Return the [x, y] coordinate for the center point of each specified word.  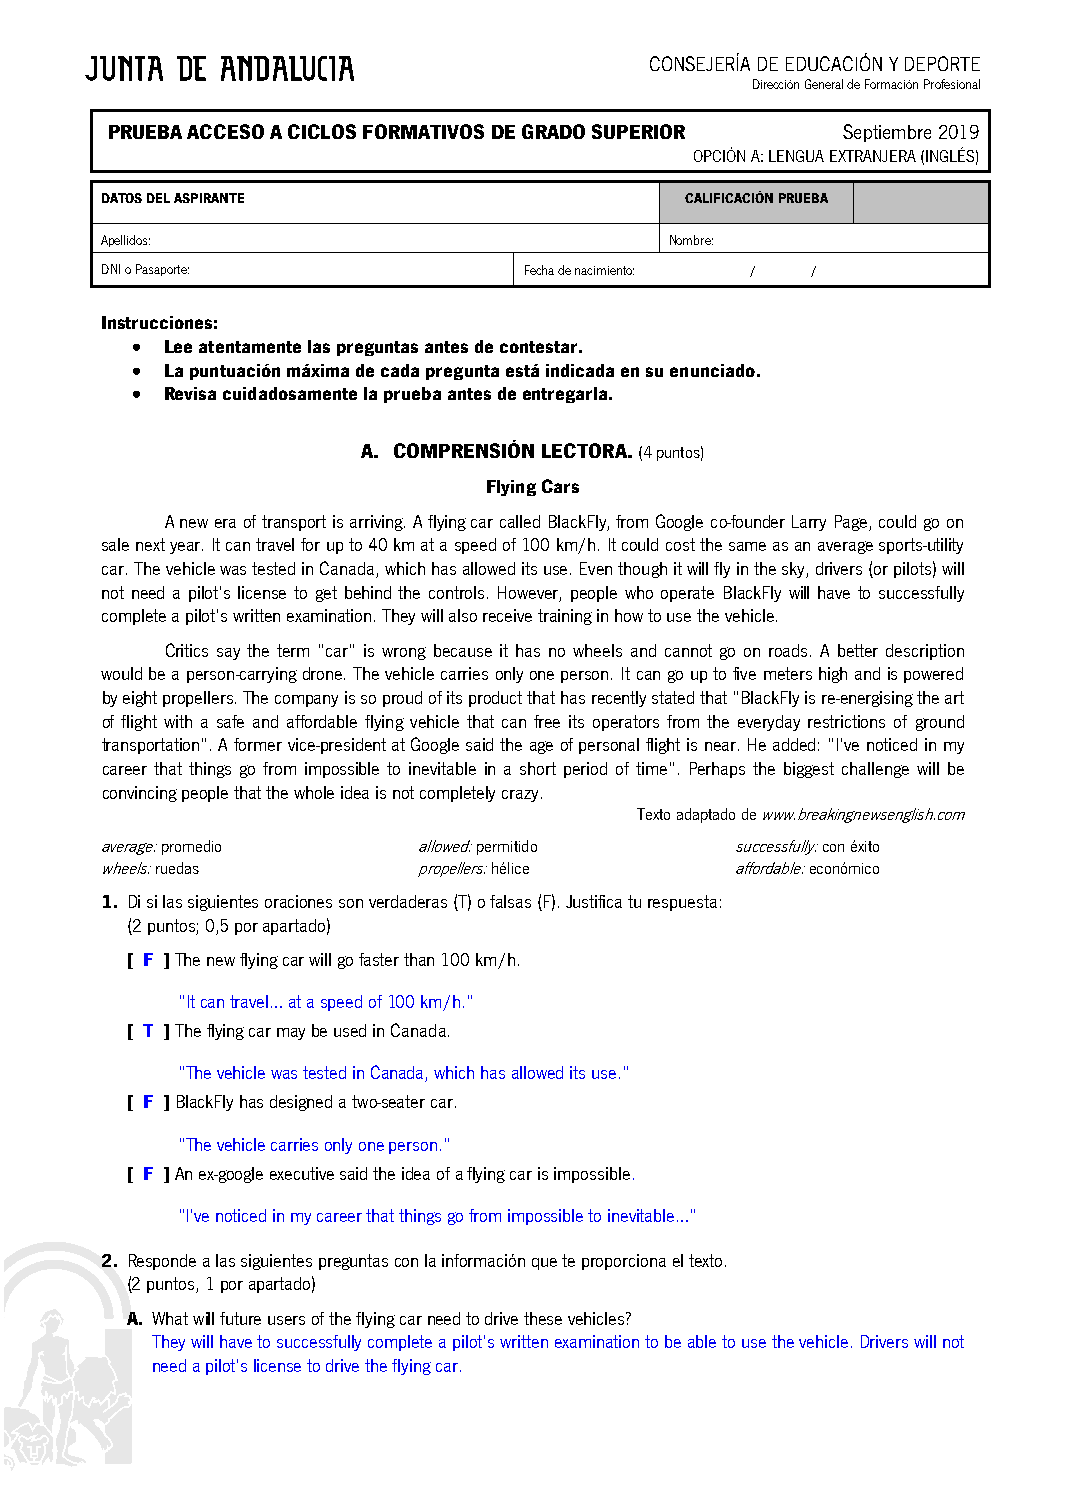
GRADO [553, 131]
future [240, 1318]
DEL [158, 198]
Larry [809, 523]
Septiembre [887, 133]
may [291, 1034]
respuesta [682, 903]
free [547, 721]
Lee [178, 346]
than [419, 959]
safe [230, 721]
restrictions [846, 721]
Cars [560, 486]
